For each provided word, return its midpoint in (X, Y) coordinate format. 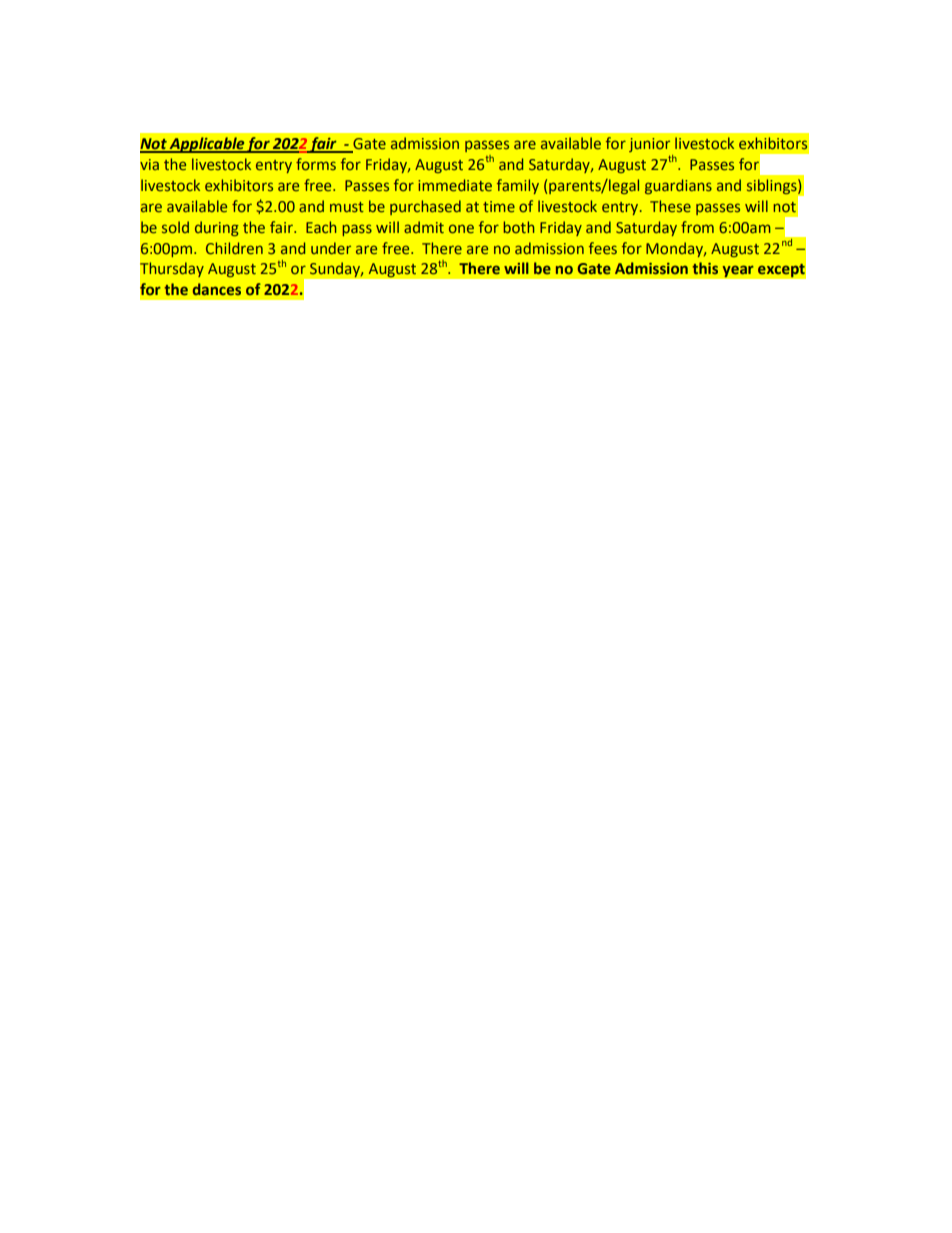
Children (234, 248)
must (347, 207)
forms (316, 164)
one (461, 228)
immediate (455, 185)
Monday (675, 249)
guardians (678, 186)
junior (649, 145)
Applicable (207, 145)
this (705, 268)
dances (217, 289)
